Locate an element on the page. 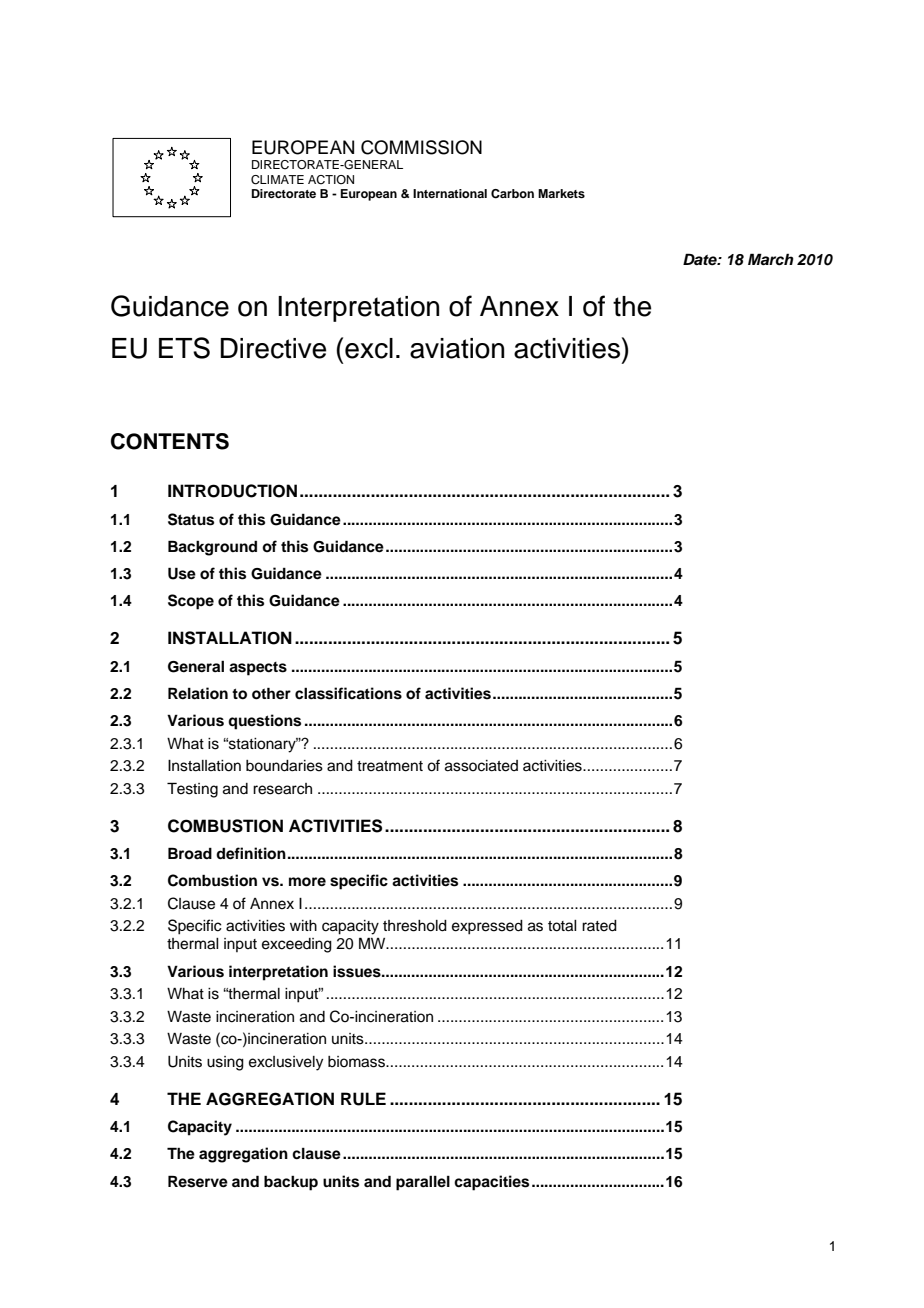 This document has height=1308, width=924. CONTENTS is located at coordinates (170, 441).
